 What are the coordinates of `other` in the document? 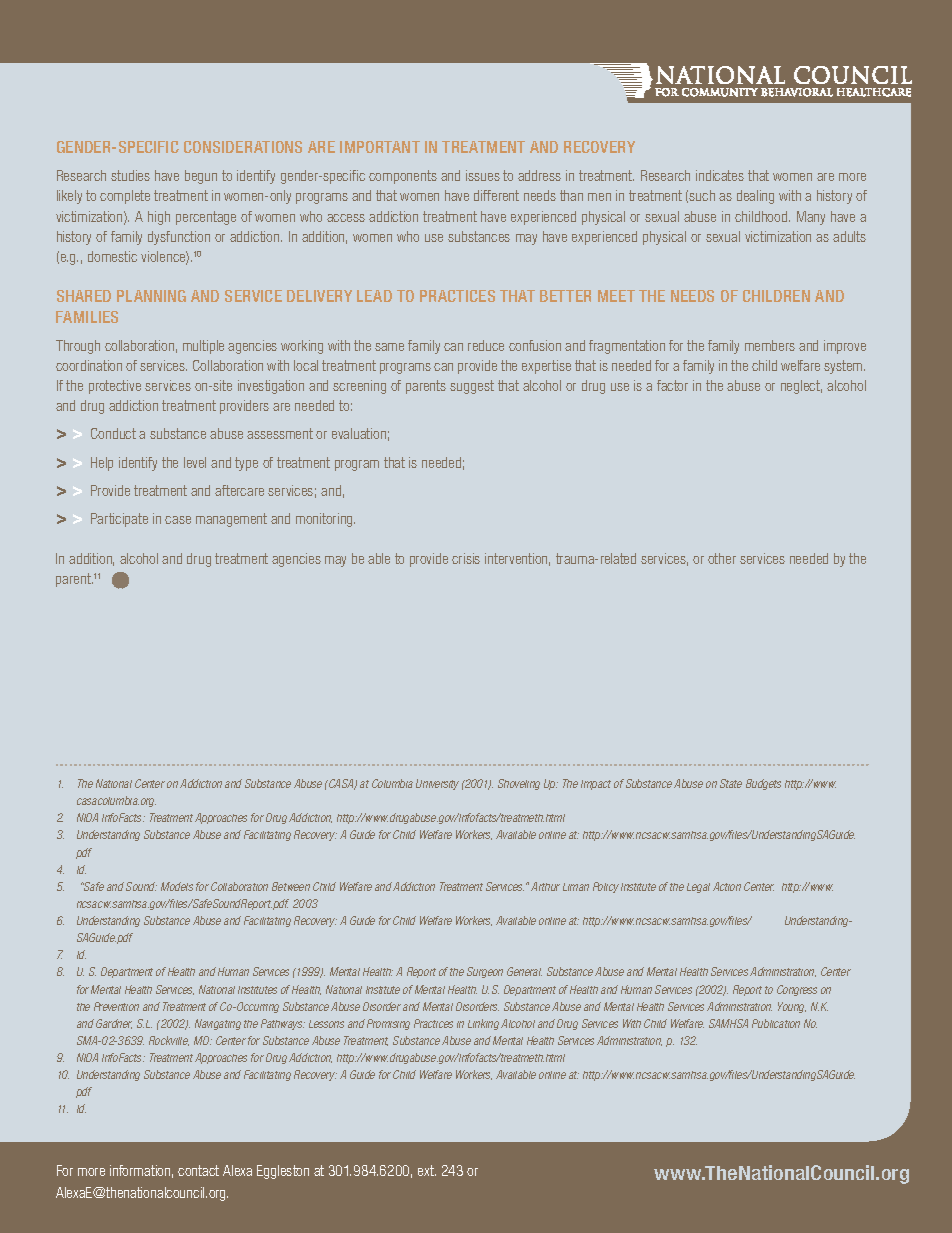 It's located at (722, 558).
